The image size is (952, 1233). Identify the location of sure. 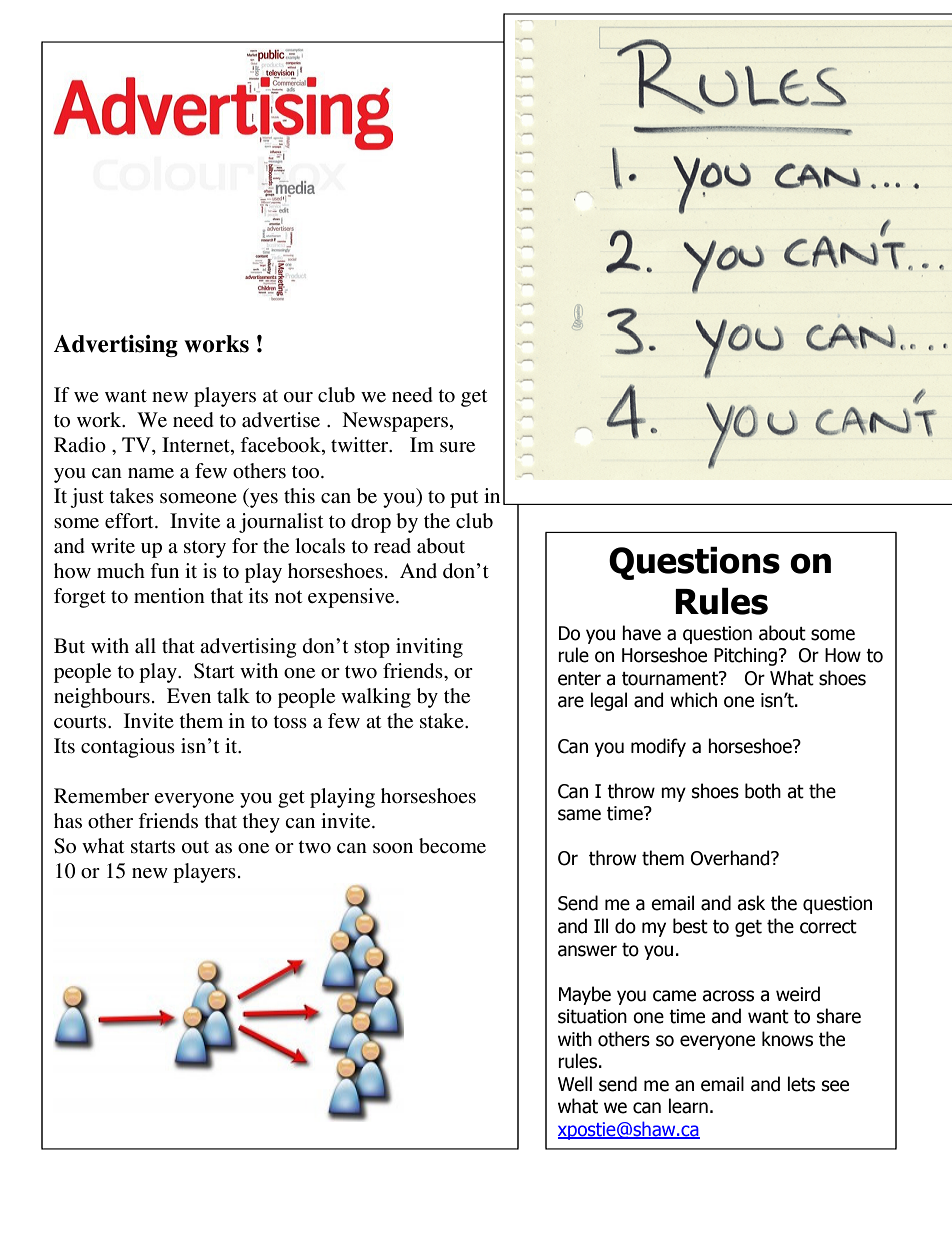
(457, 447).
